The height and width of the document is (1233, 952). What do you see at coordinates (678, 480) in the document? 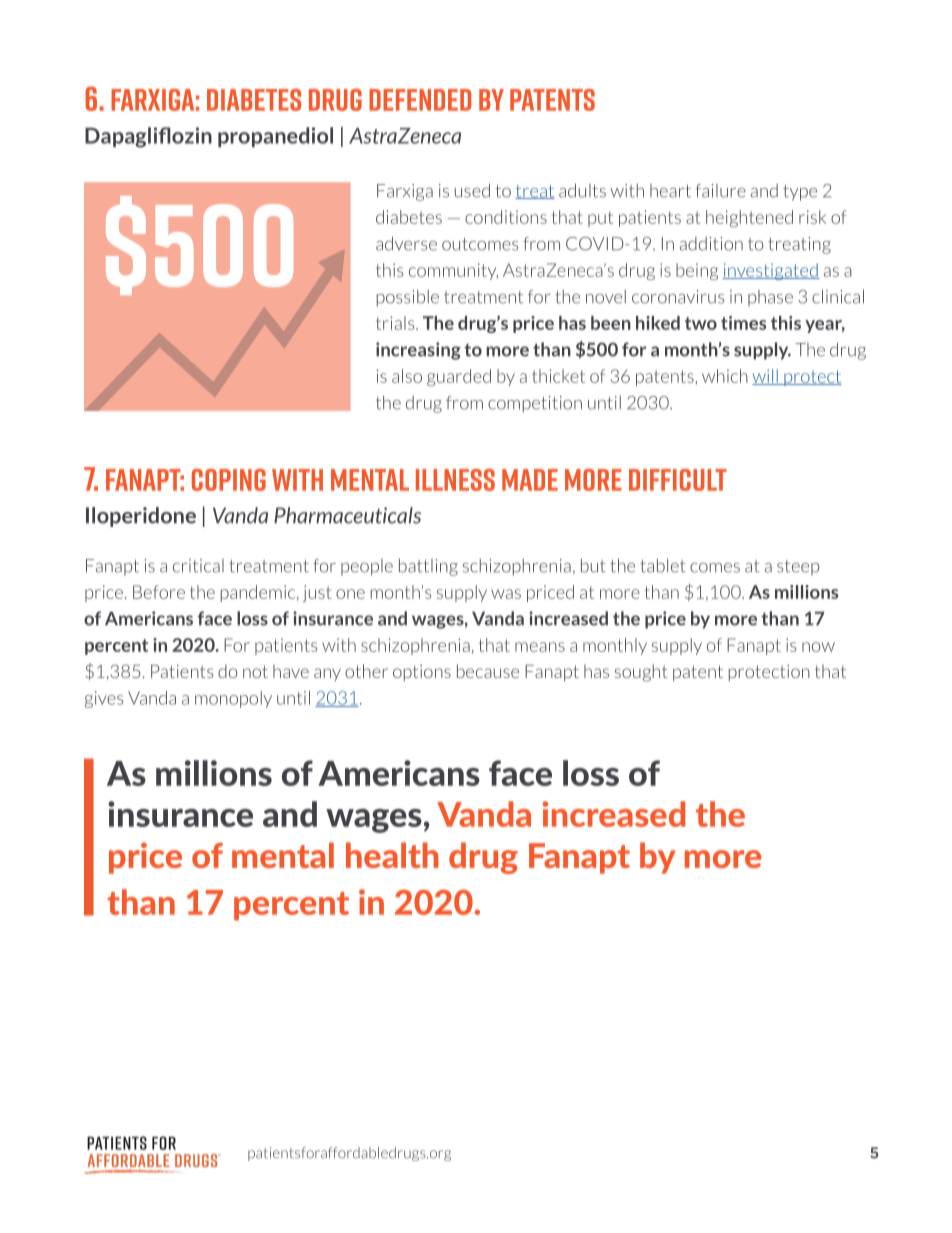
I see `Difficult` at bounding box center [678, 480].
